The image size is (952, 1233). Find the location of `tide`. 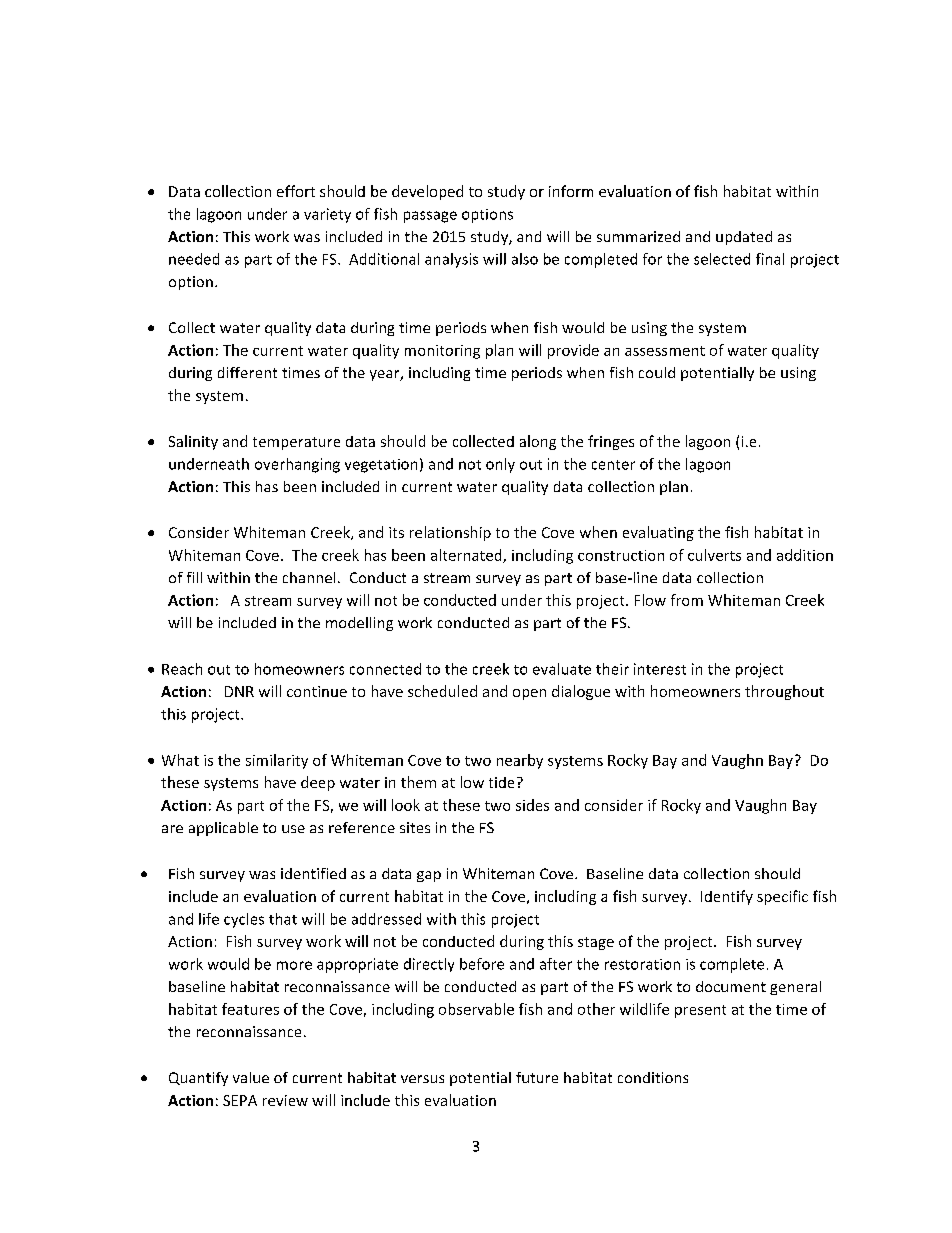

tide is located at coordinates (501, 782).
